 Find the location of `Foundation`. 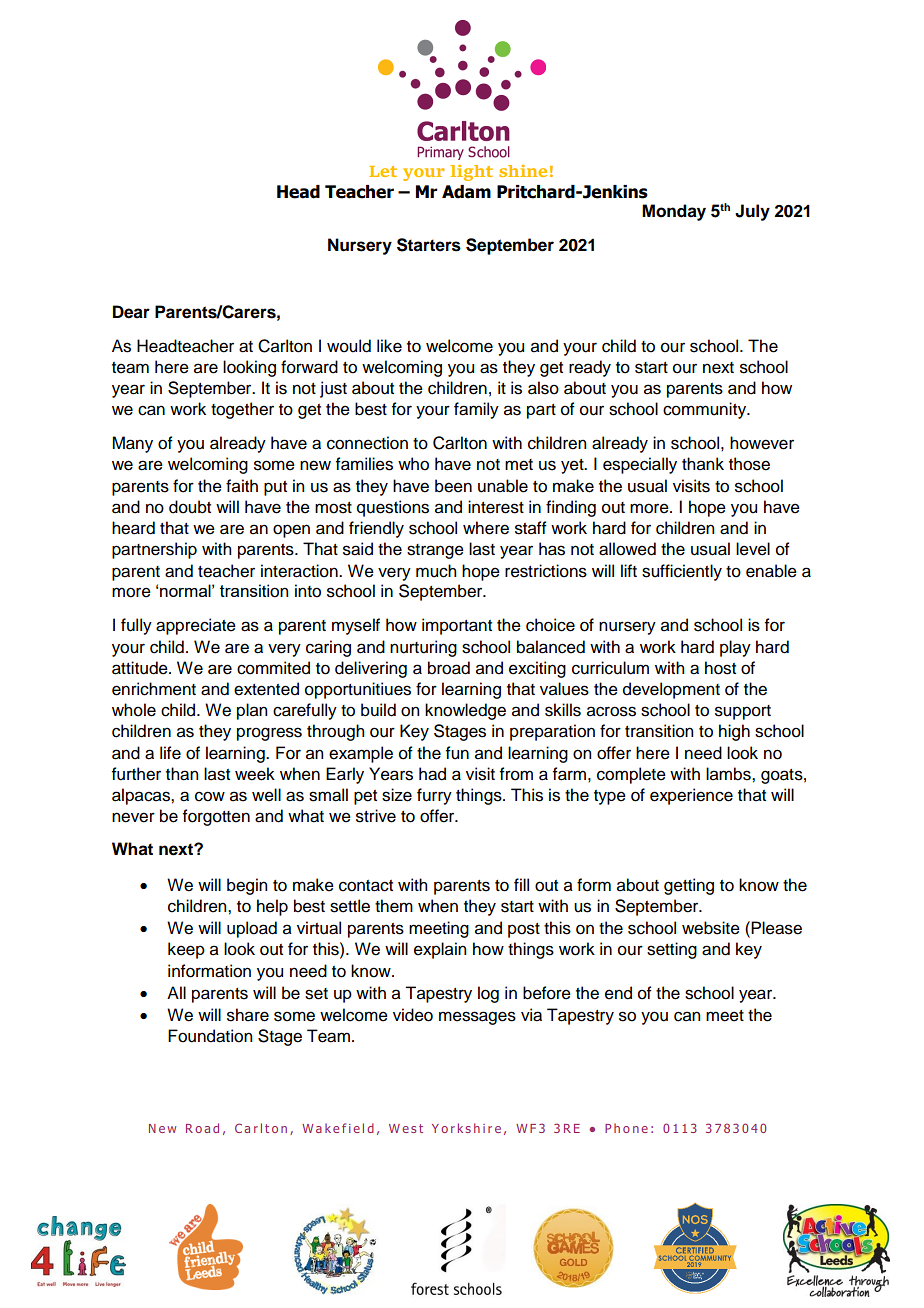

Foundation is located at coordinates (210, 1036).
